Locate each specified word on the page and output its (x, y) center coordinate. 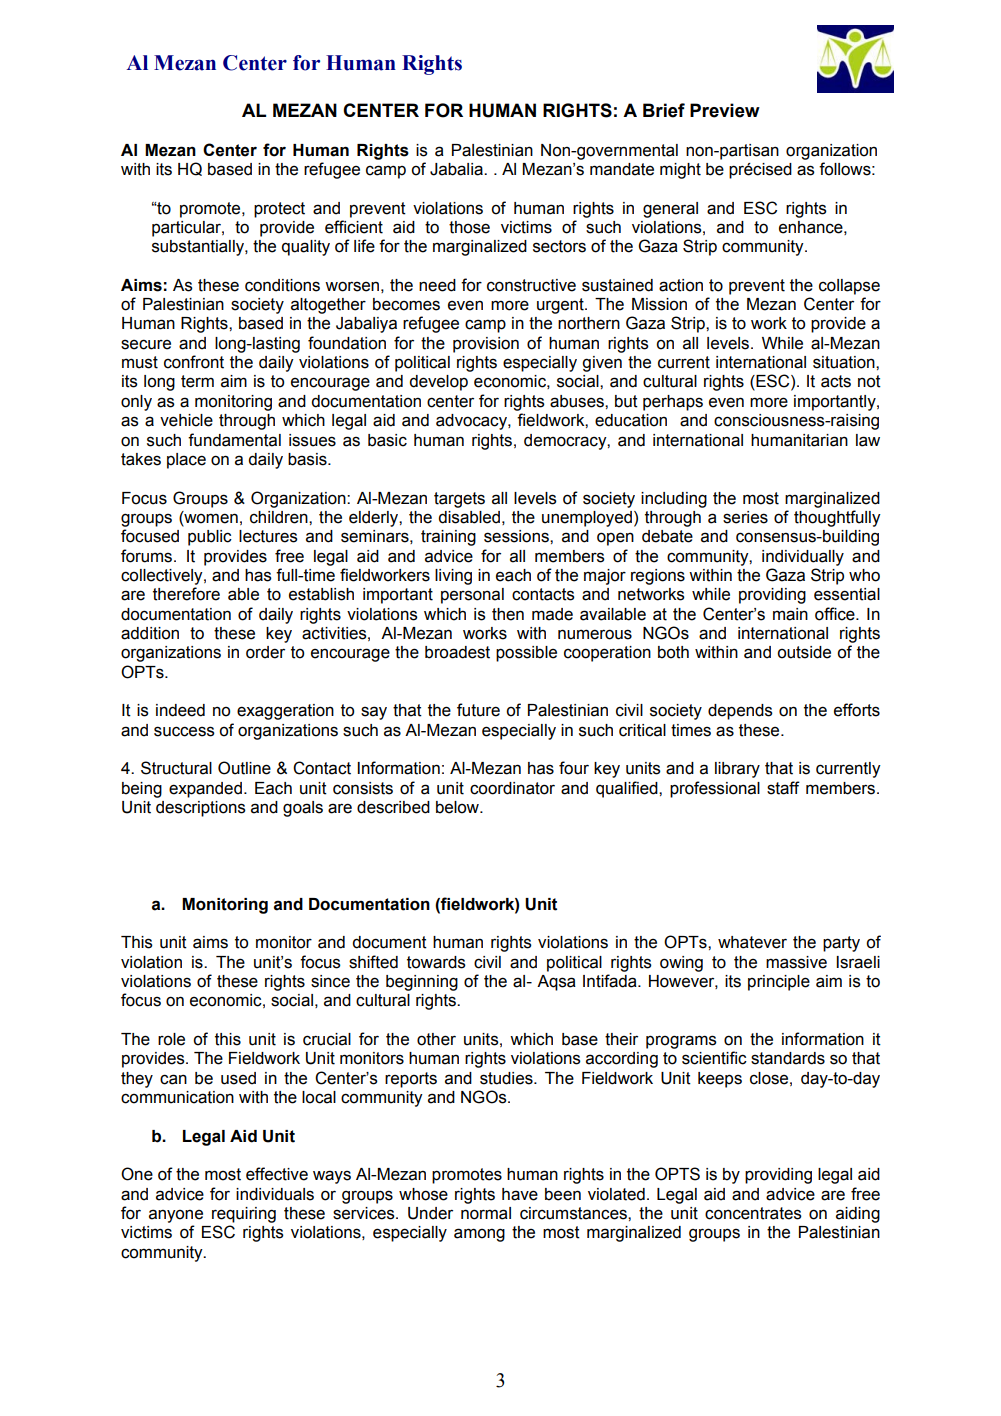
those (469, 227)
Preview (725, 110)
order (265, 652)
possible (526, 654)
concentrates (753, 1213)
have (520, 1194)
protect (279, 210)
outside (804, 652)
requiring (244, 1215)
